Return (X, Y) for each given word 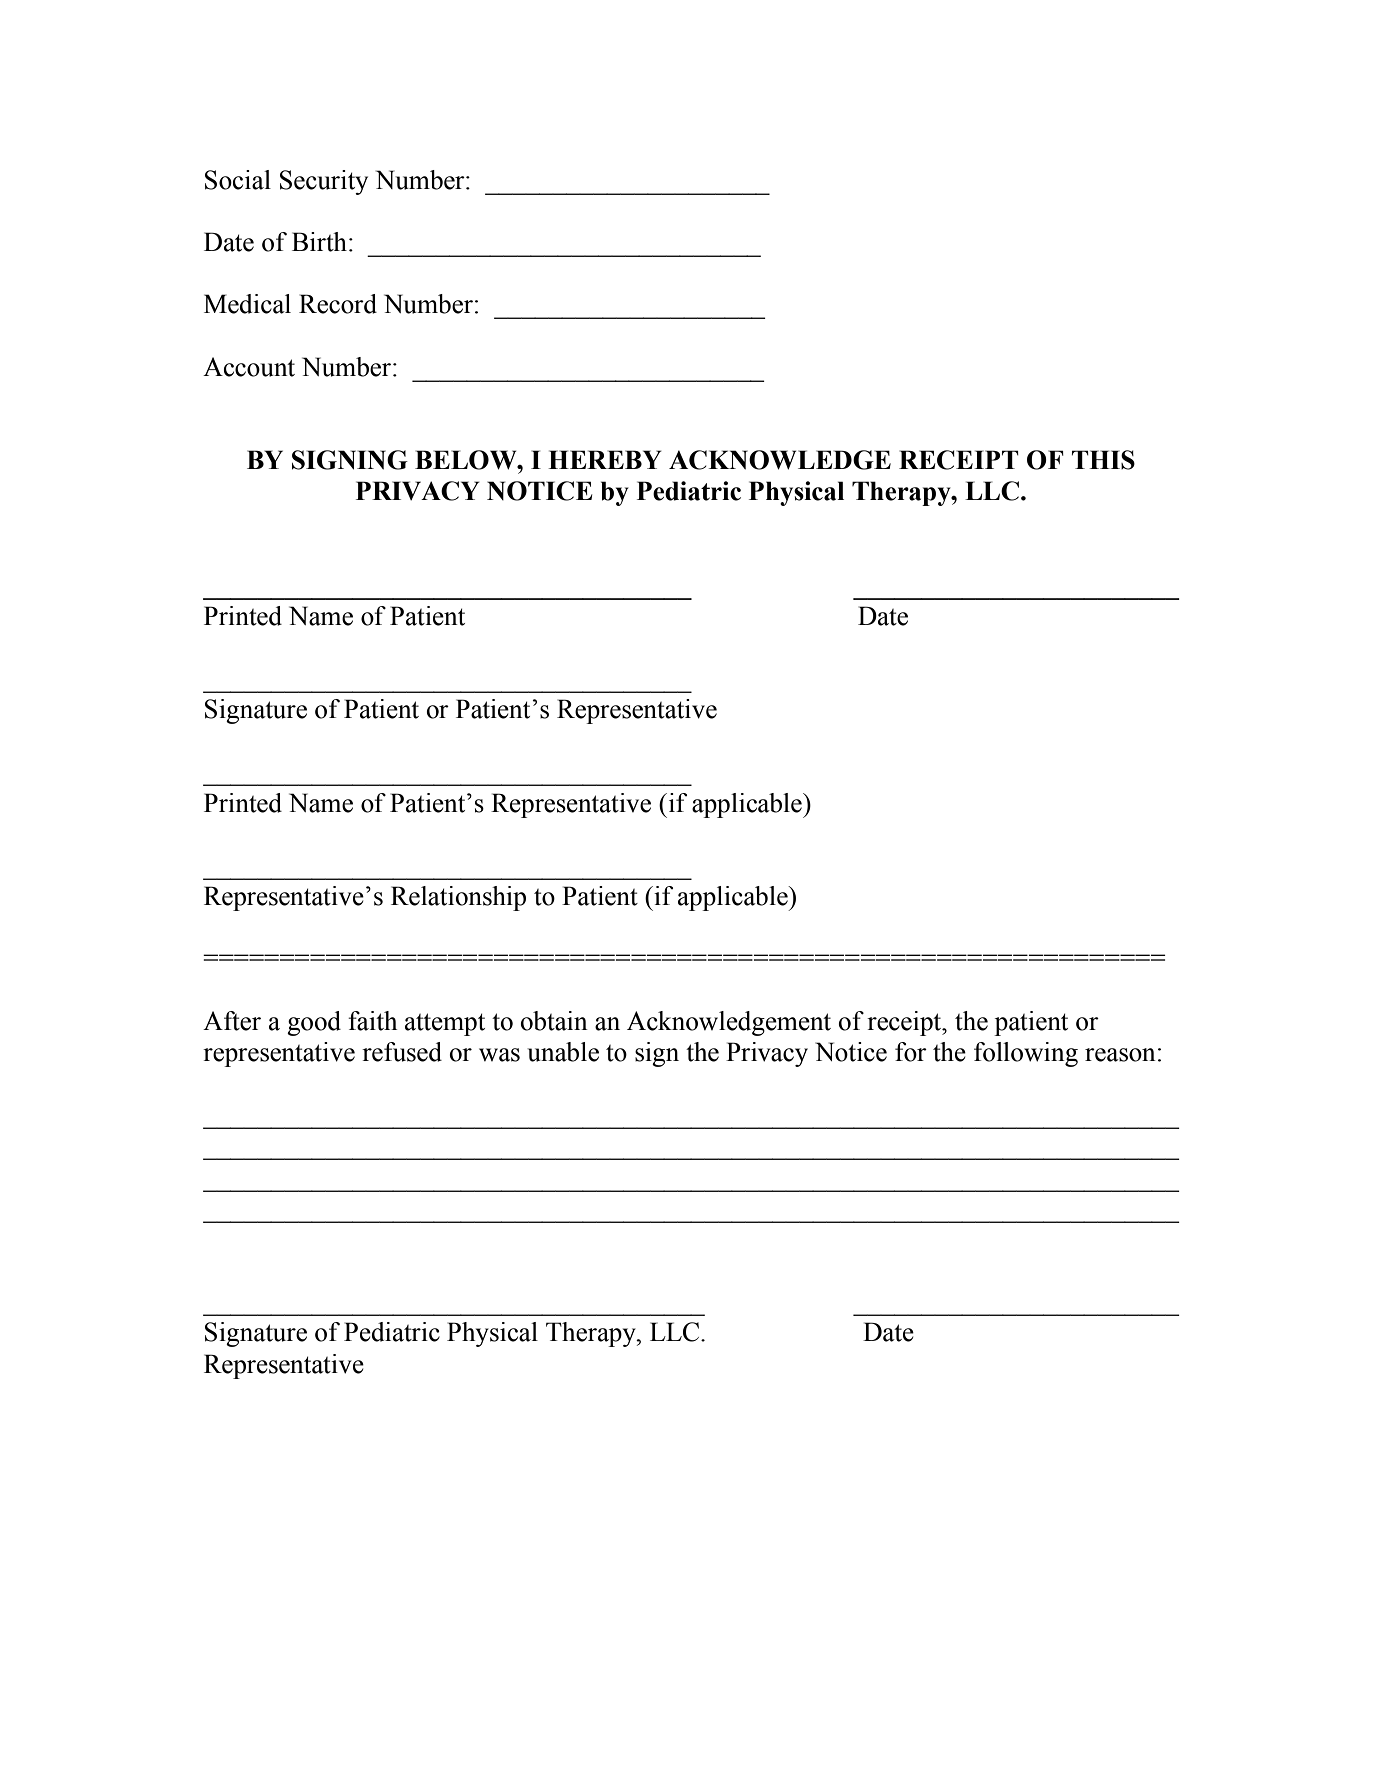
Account (249, 367)
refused (402, 1052)
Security (324, 182)
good (314, 1023)
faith (372, 1021)
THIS (1103, 460)
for (911, 1052)
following (1026, 1054)
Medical (247, 304)
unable (563, 1052)
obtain (554, 1021)
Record (338, 304)
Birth (319, 242)
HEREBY (605, 459)
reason (1120, 1055)
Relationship (458, 898)
